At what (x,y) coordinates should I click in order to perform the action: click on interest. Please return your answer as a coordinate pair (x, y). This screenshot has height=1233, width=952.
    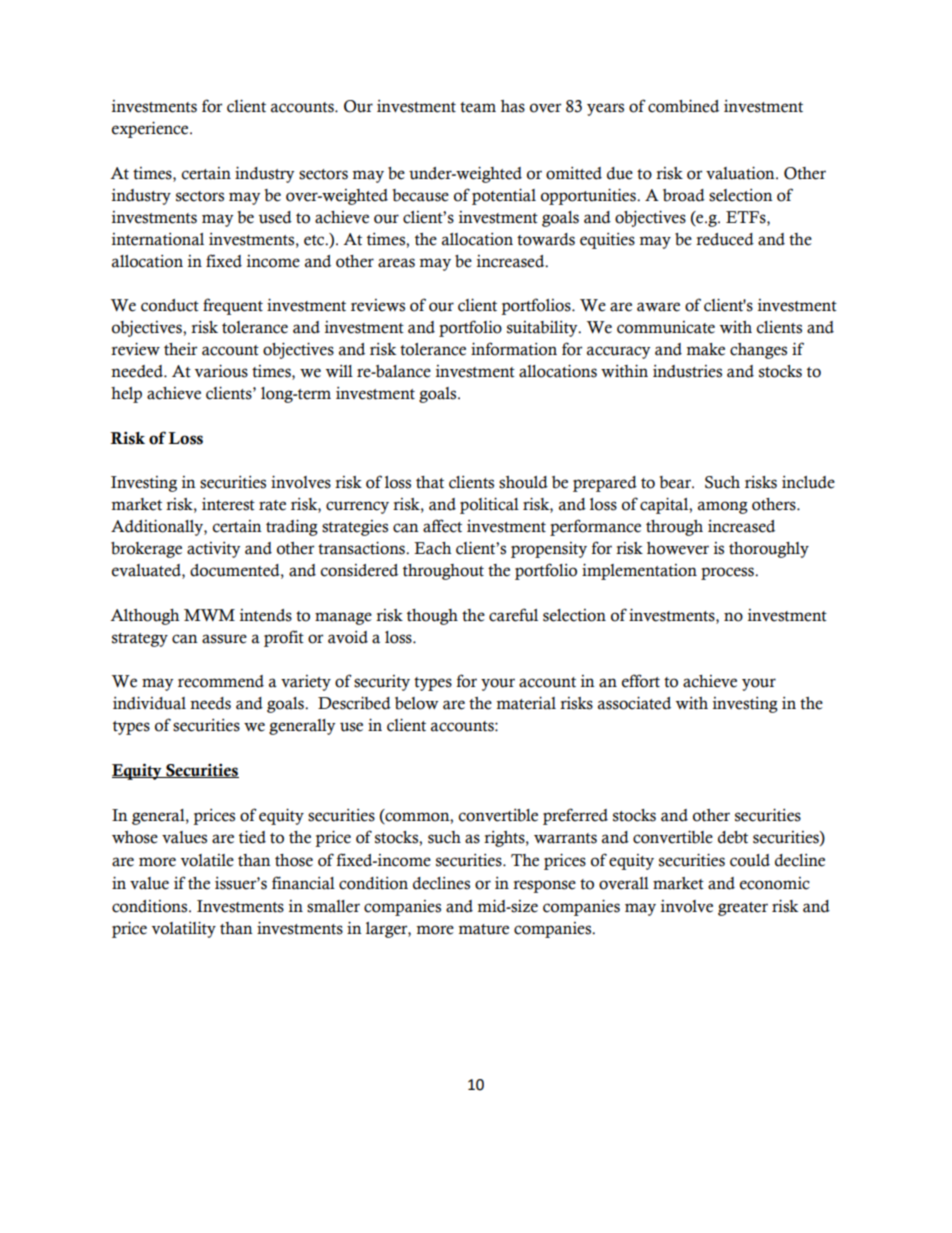
    Looking at the image, I should click on (228, 504).
